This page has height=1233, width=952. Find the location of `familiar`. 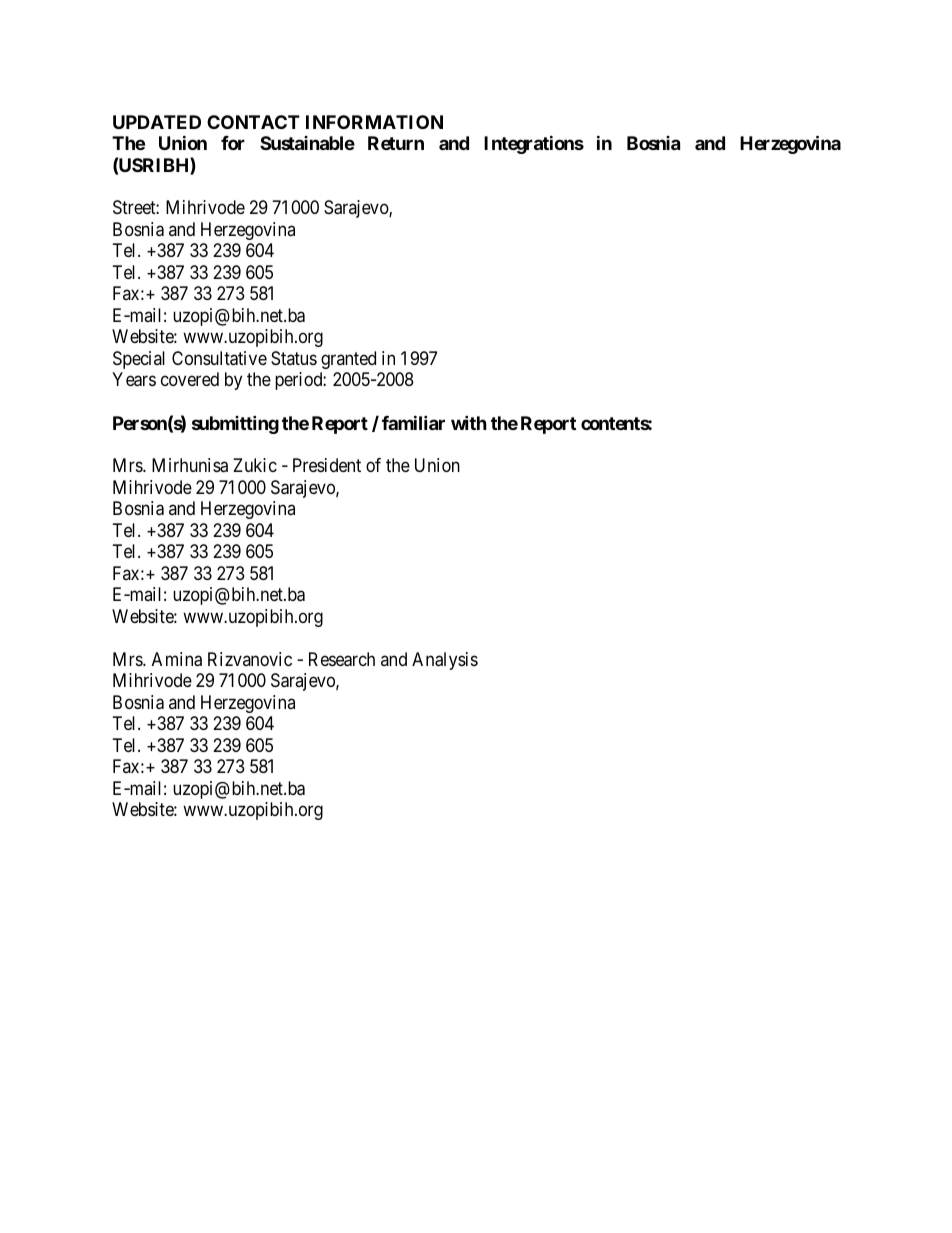

familiar is located at coordinates (413, 422).
